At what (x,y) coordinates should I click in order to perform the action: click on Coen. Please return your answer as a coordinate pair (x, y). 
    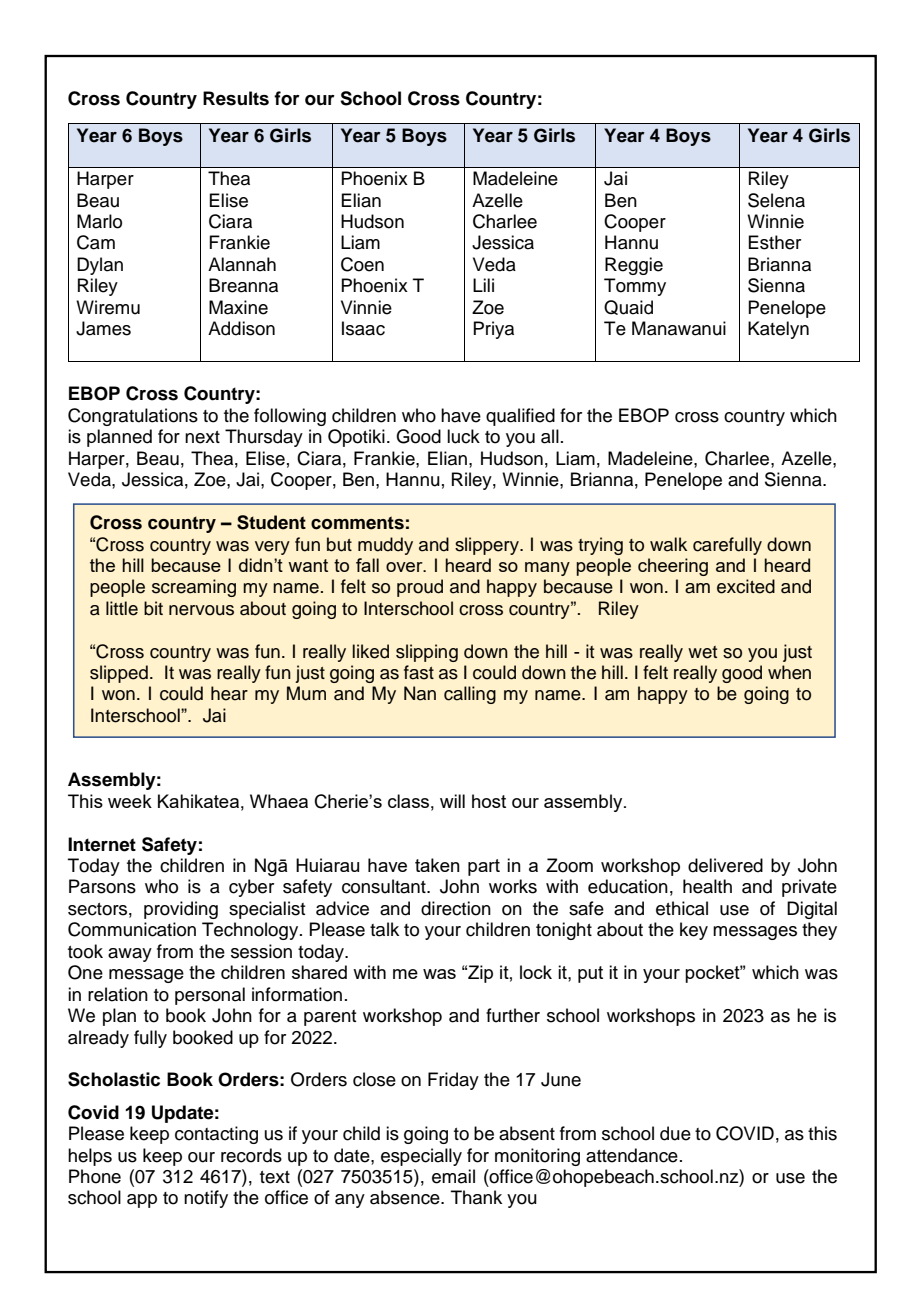
    Looking at the image, I should click on (362, 264).
